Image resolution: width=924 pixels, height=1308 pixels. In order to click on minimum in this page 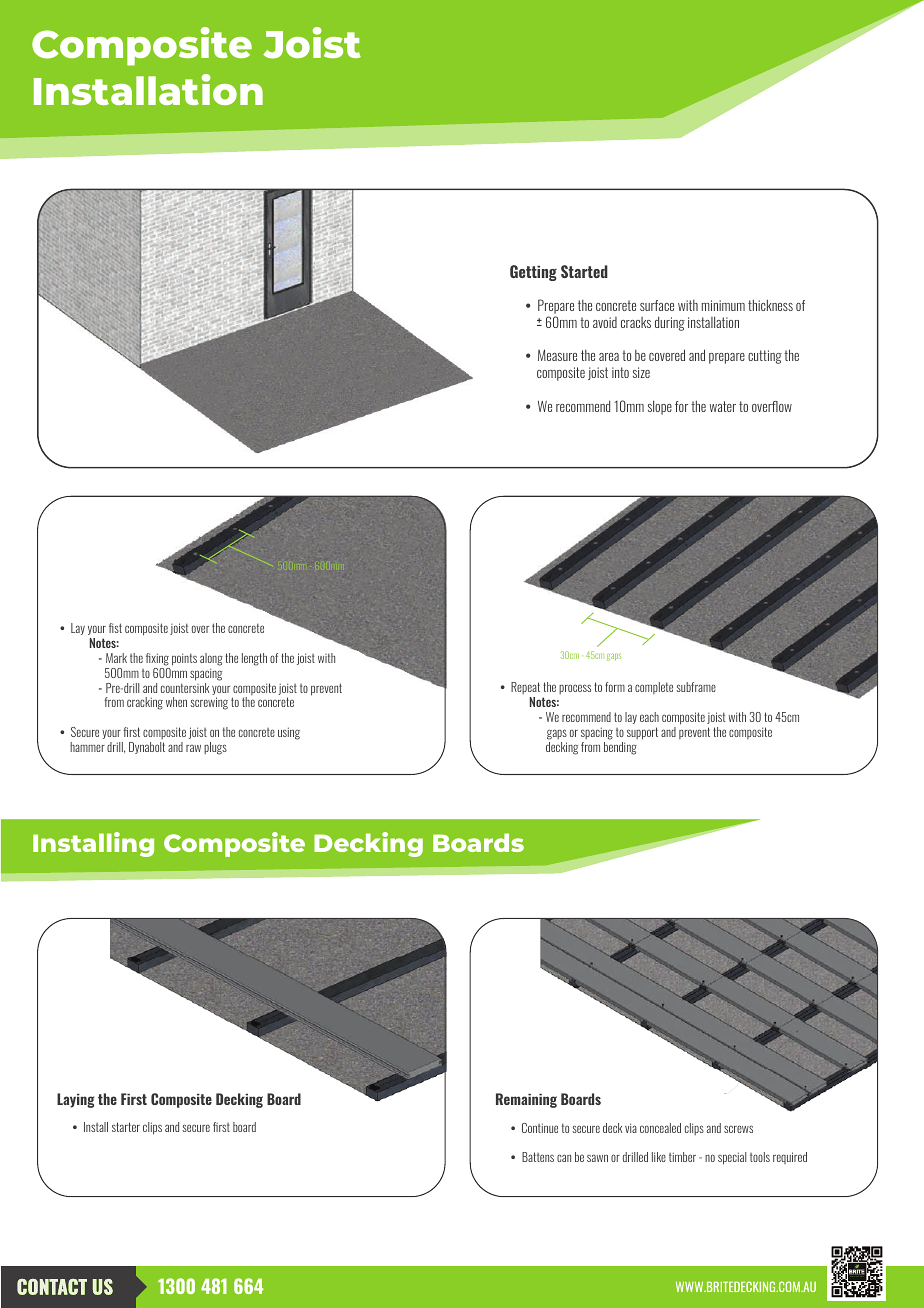, I will do `click(723, 305)`.
